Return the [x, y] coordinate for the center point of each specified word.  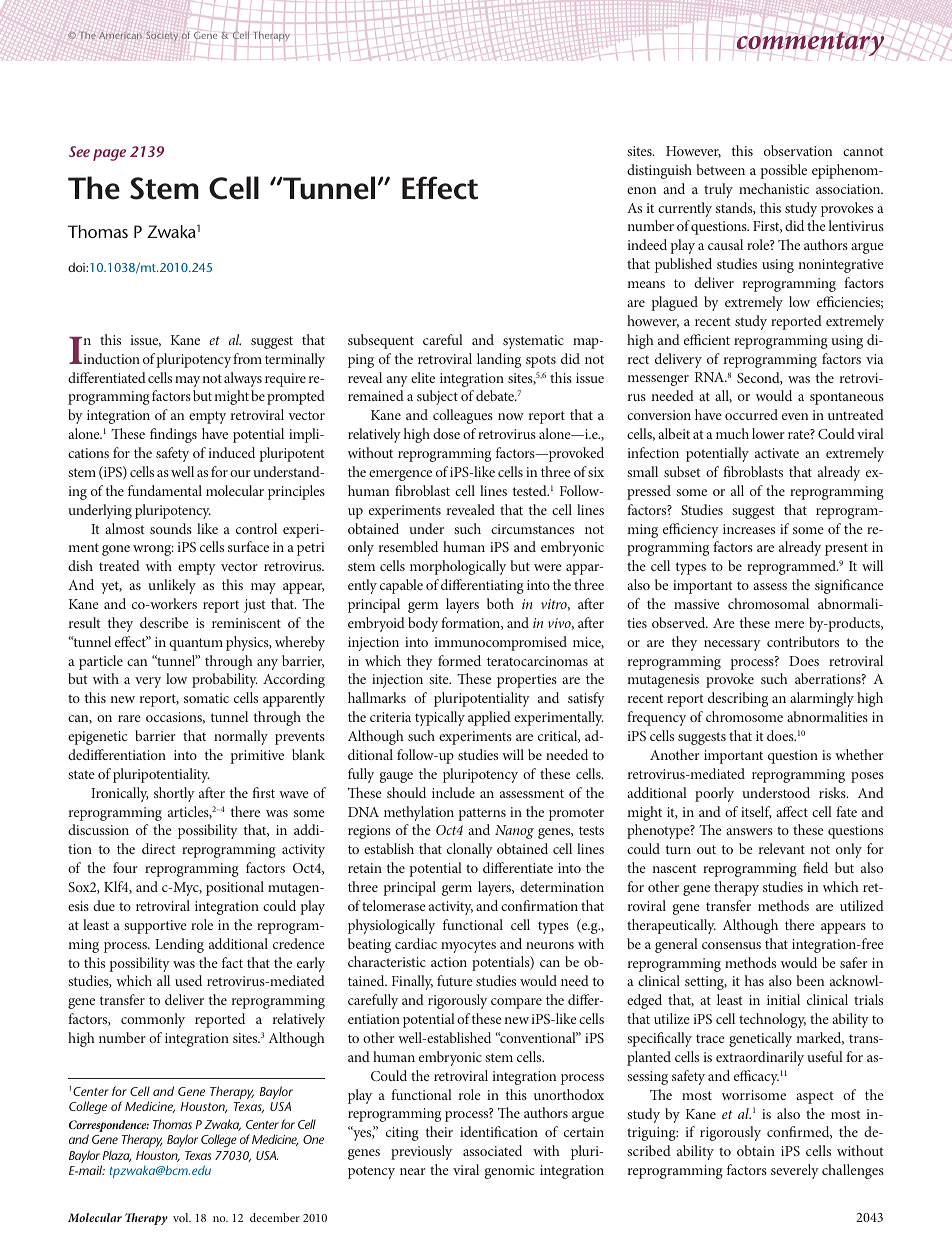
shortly [174, 794]
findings [173, 435]
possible [783, 171]
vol [182, 1217]
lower [768, 433]
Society [162, 36]
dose [446, 433]
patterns [482, 814]
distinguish [659, 171]
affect [792, 811]
